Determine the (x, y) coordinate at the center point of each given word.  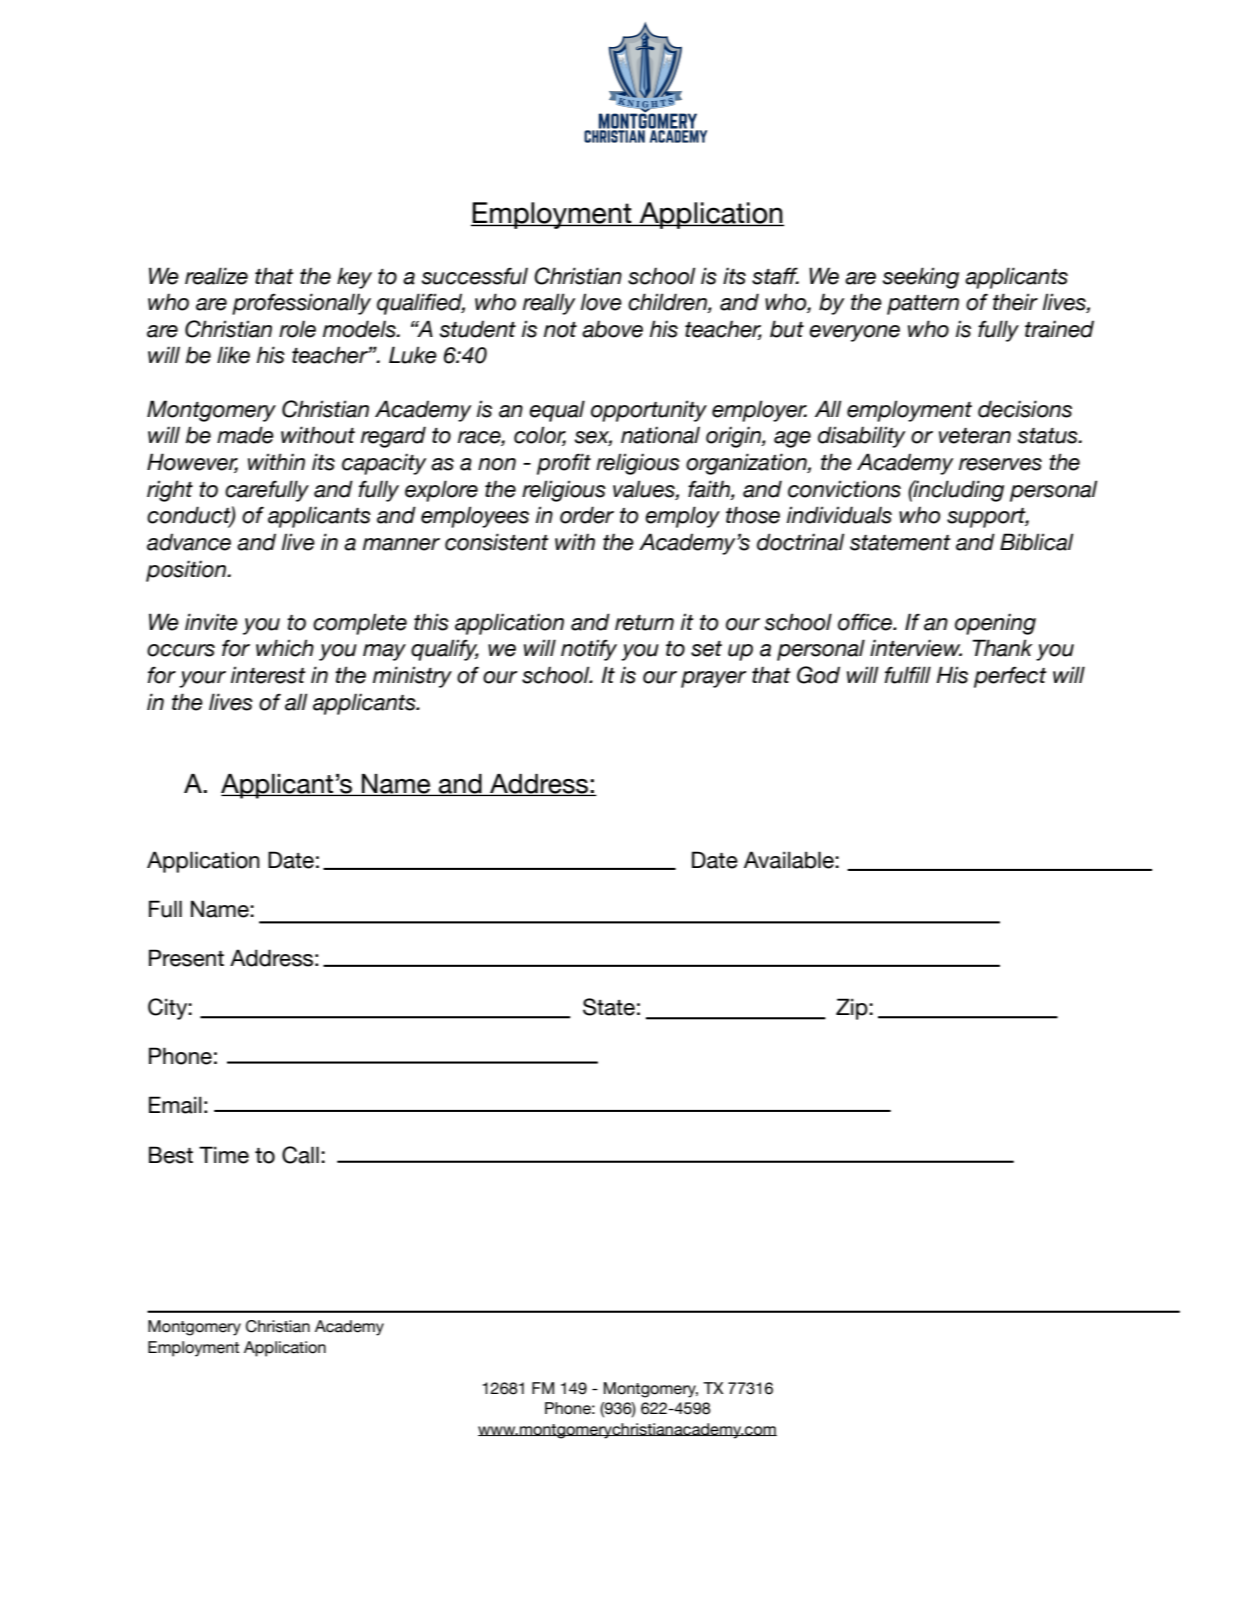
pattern (923, 305)
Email (175, 1105)
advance (189, 542)
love (601, 302)
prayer (714, 679)
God (818, 675)
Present (186, 958)
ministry (412, 677)
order (587, 515)
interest (268, 675)
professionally (301, 304)
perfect (1010, 677)
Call (300, 1155)
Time (224, 1155)
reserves (1000, 464)
